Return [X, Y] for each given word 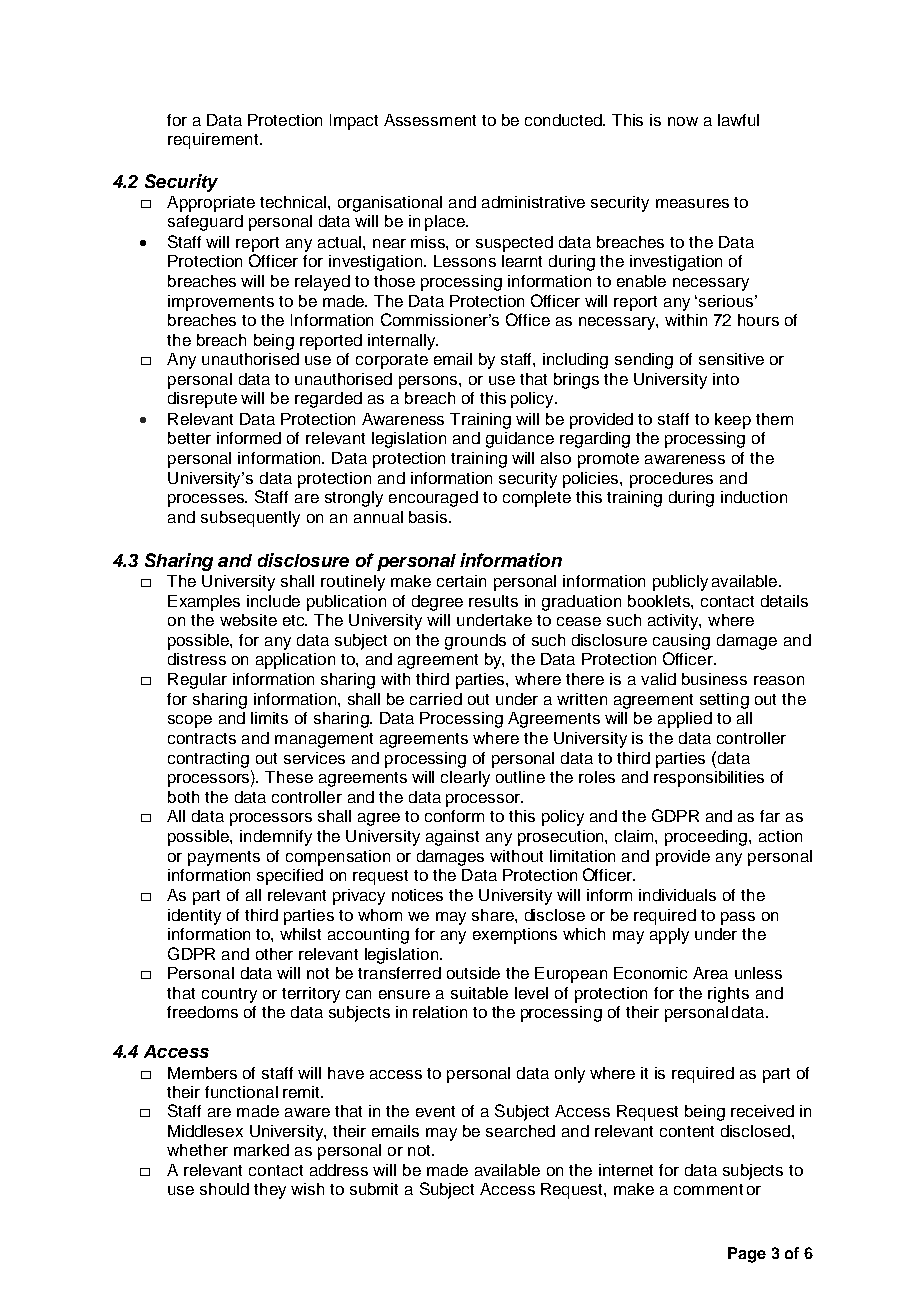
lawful [738, 120]
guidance [520, 440]
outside [473, 973]
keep [733, 421]
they [270, 1191]
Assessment [430, 120]
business [714, 679]
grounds [475, 642]
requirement [214, 141]
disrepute [202, 400]
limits [269, 718]
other [274, 954]
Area [710, 973]
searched [520, 1131]
